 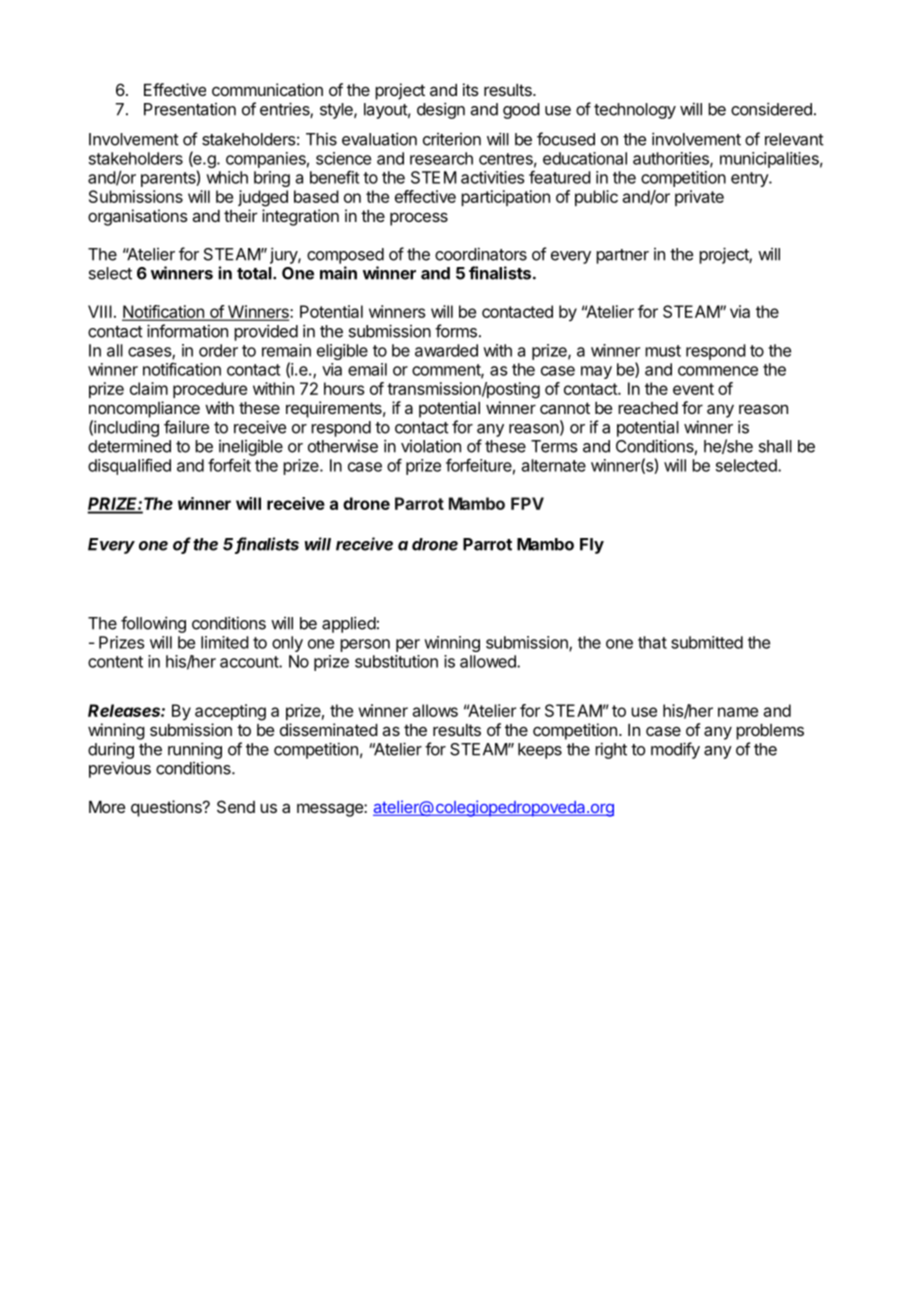 What do you see at coordinates (771, 109) in the document?
I see `considered` at bounding box center [771, 109].
